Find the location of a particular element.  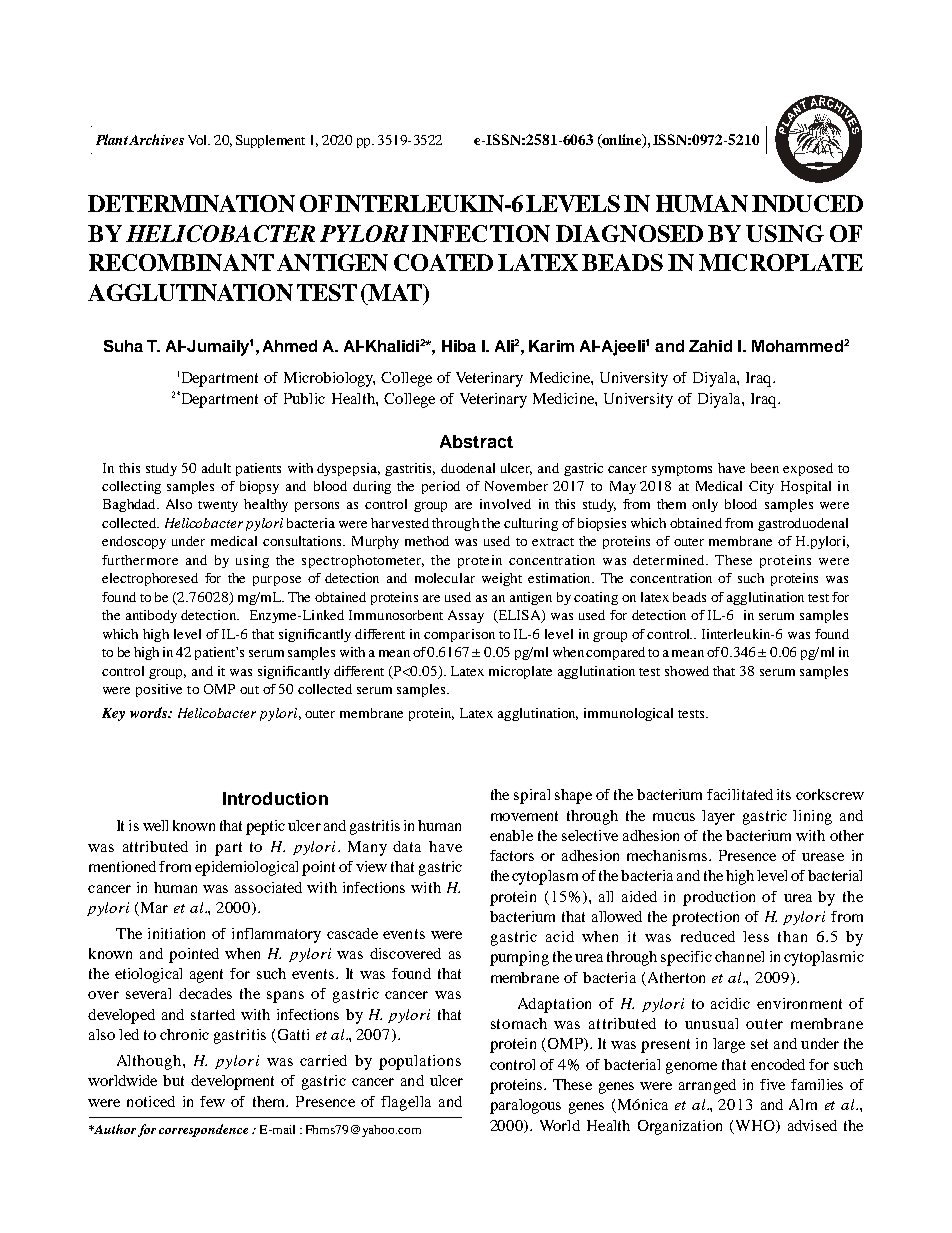

few is located at coordinates (212, 1101).
